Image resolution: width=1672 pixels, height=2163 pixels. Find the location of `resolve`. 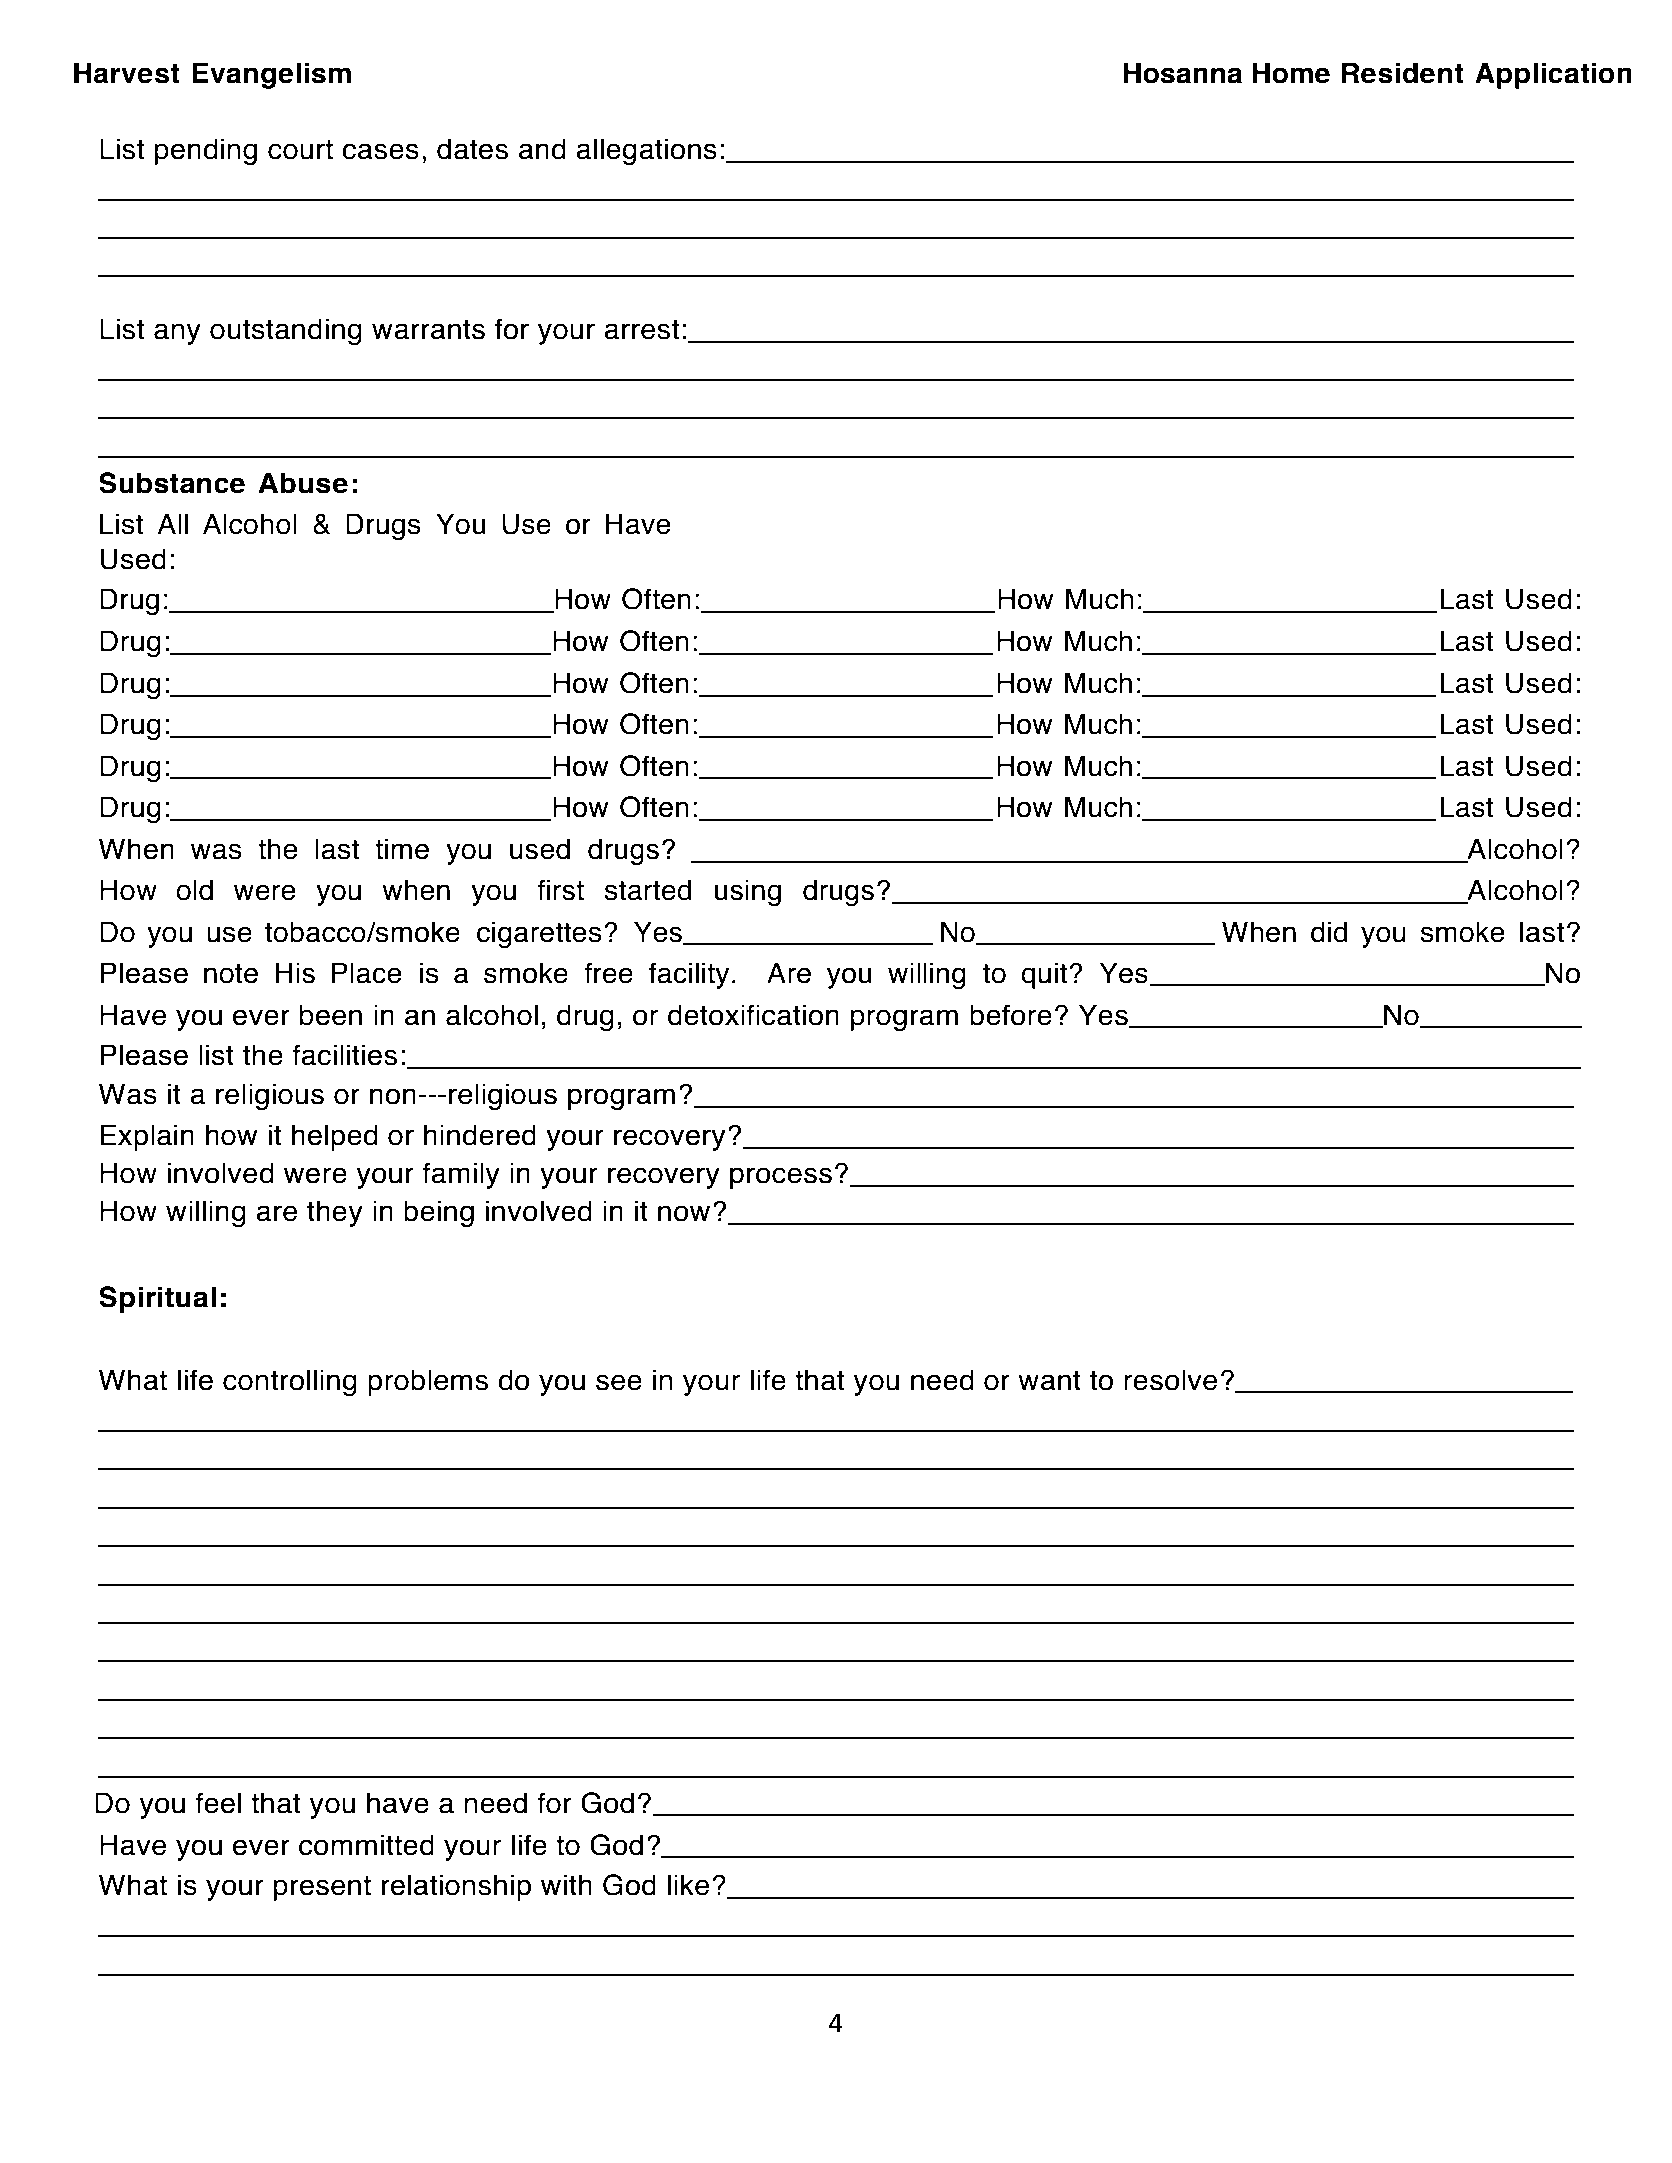

resolve is located at coordinates (1171, 1380).
